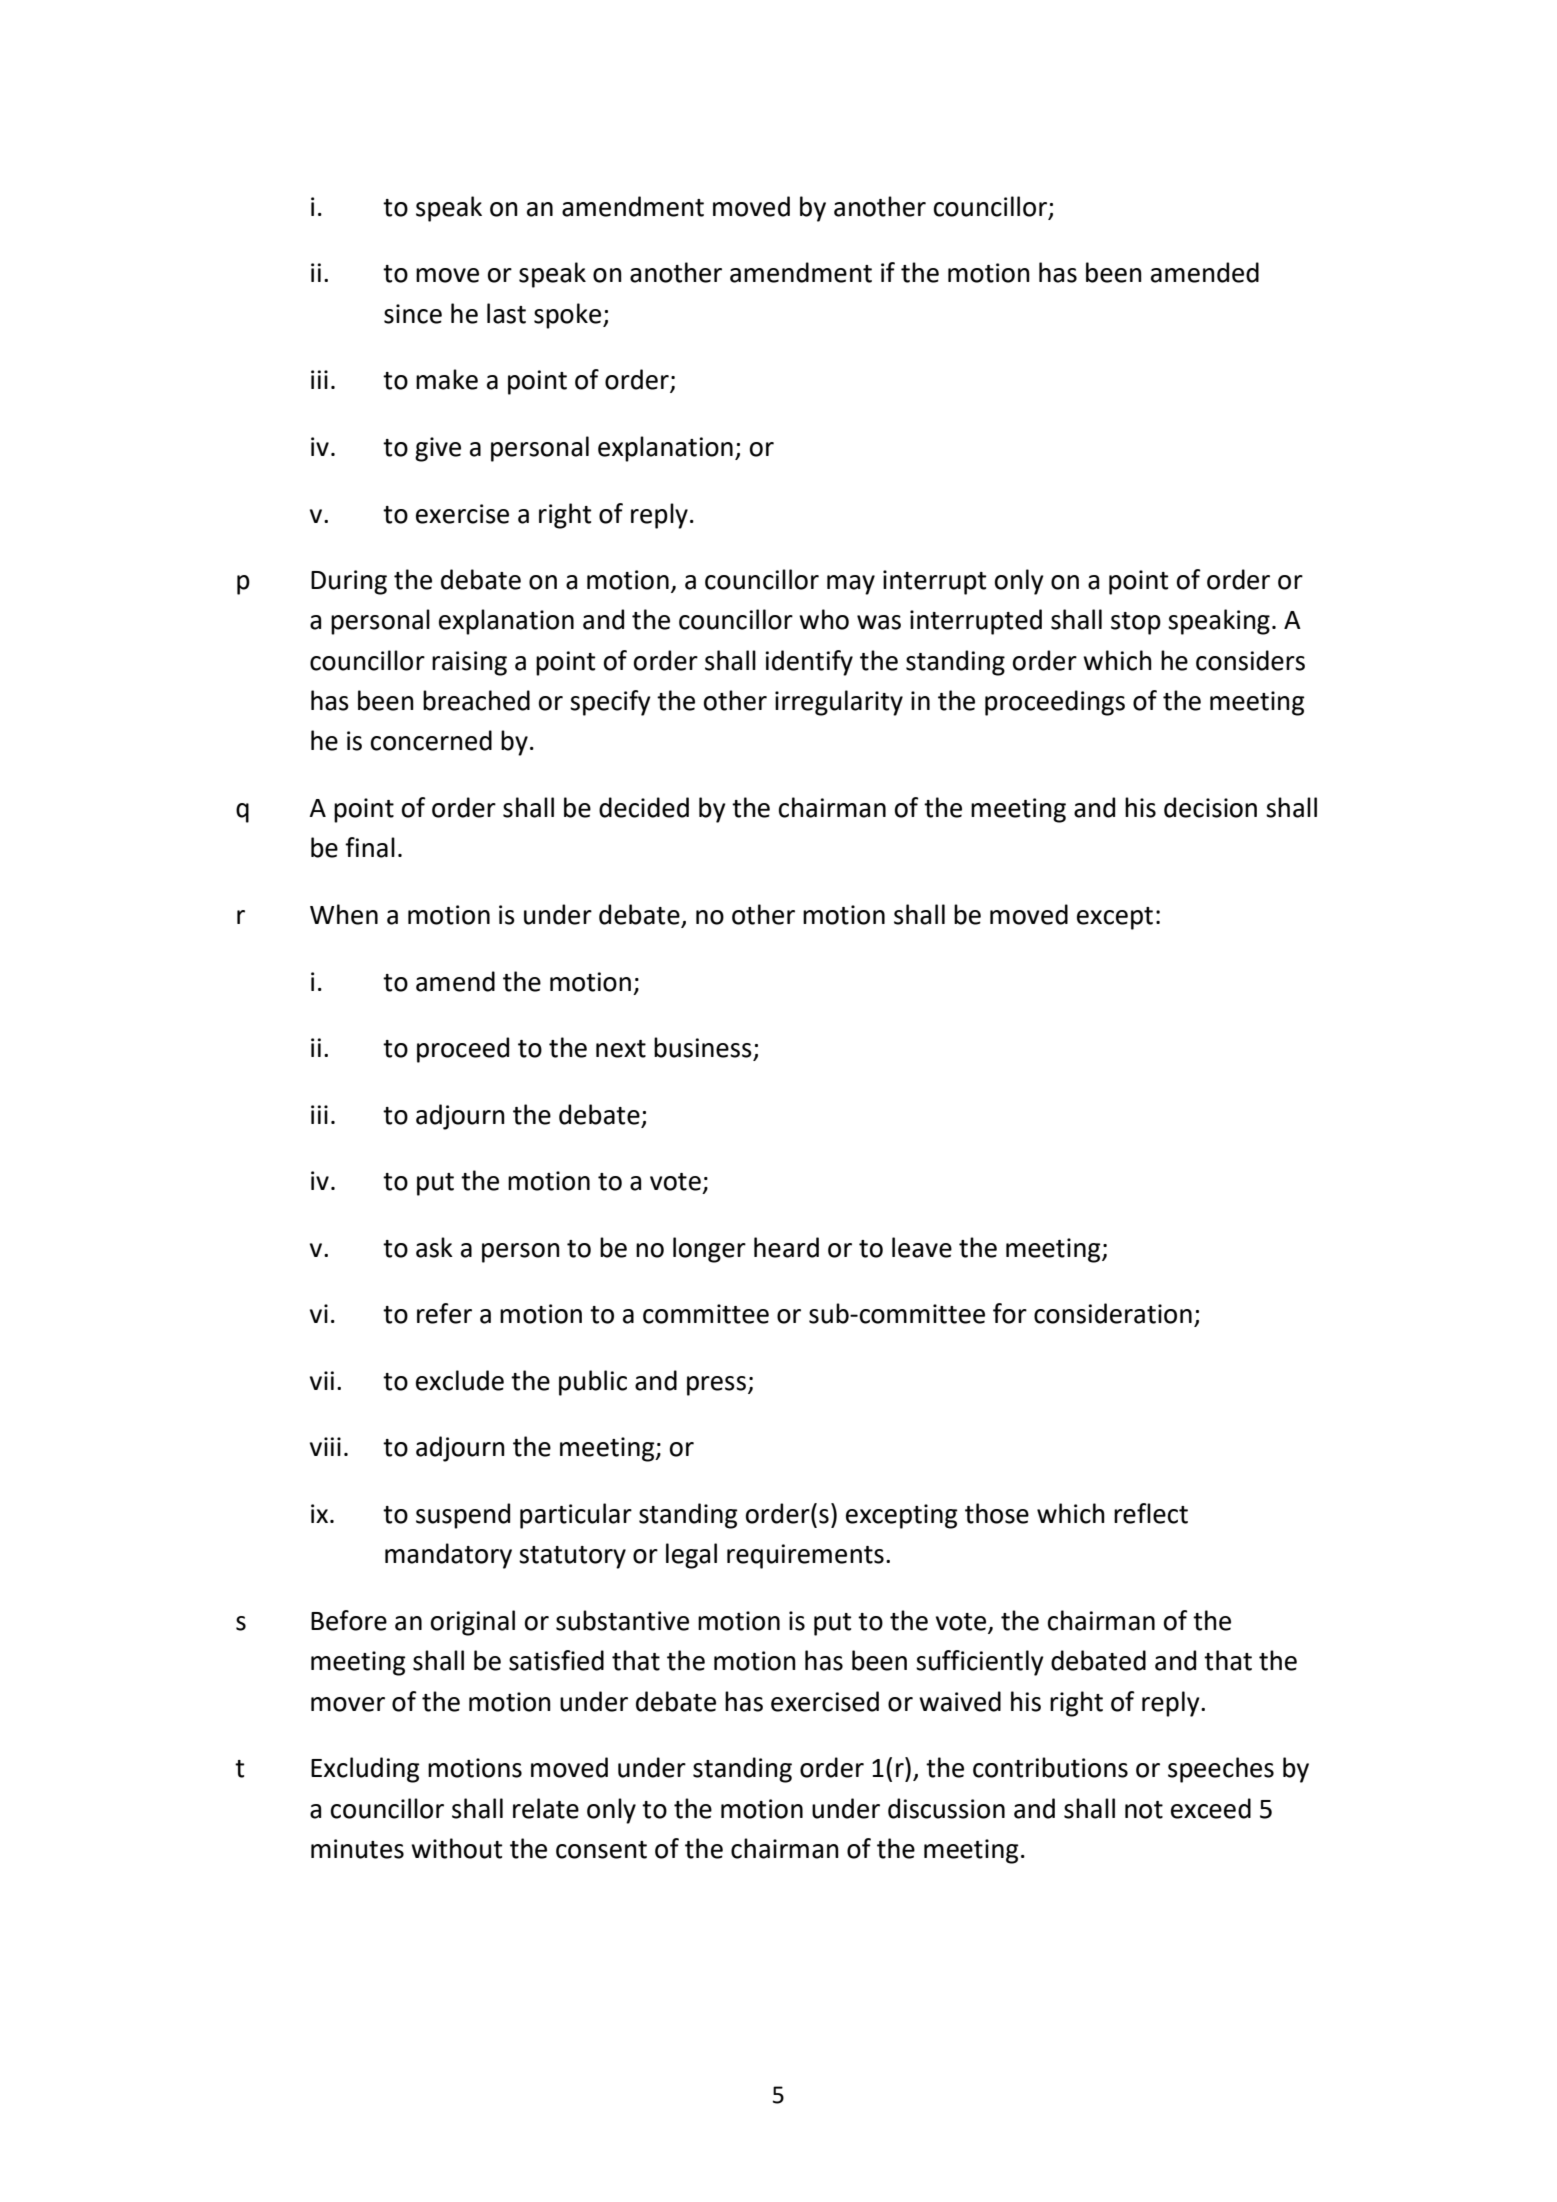  Describe the element at coordinates (704, 1048) in the screenshot. I see `business` at that location.
